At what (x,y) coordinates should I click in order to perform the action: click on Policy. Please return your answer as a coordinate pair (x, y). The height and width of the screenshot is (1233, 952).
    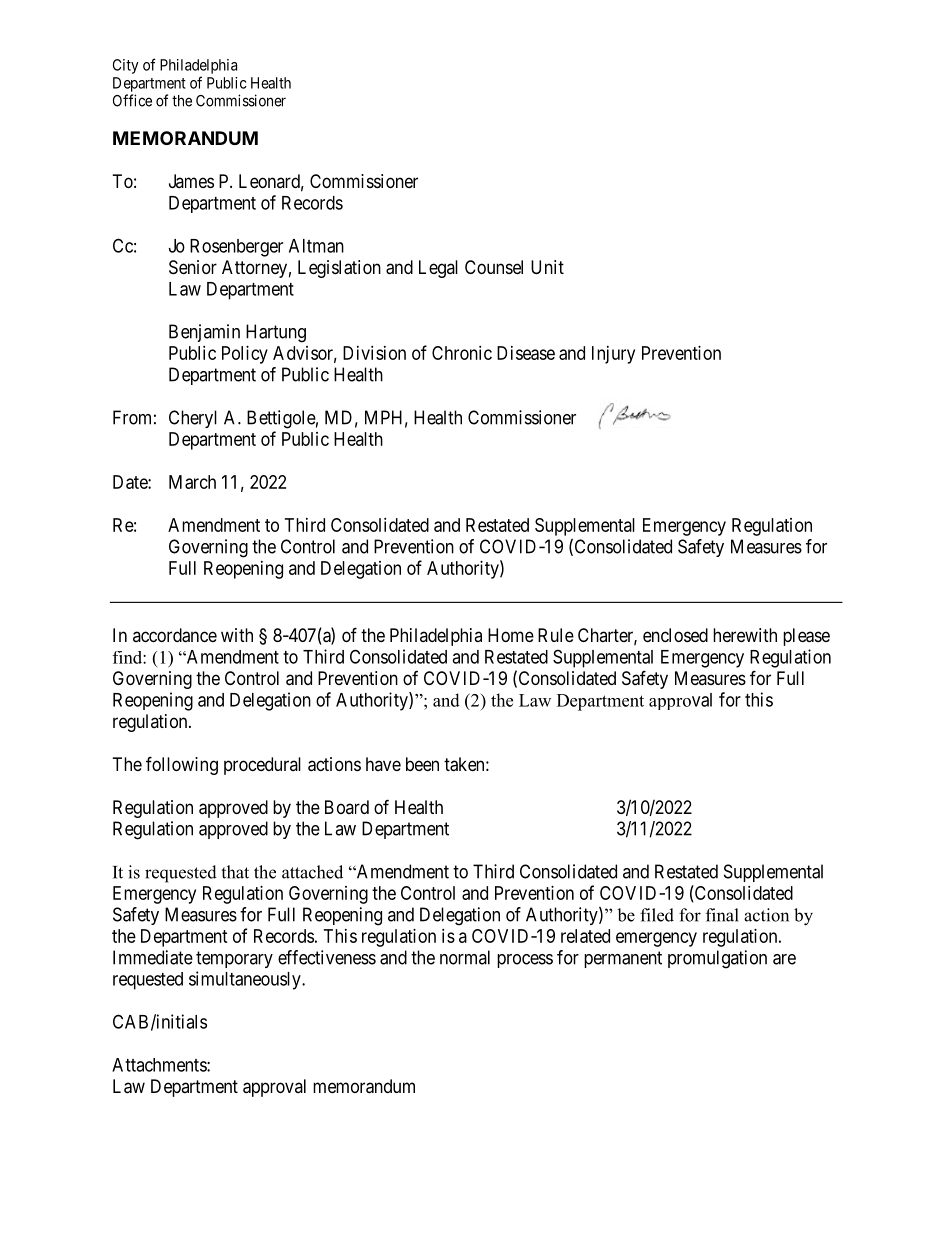
    Looking at the image, I should click on (245, 355).
